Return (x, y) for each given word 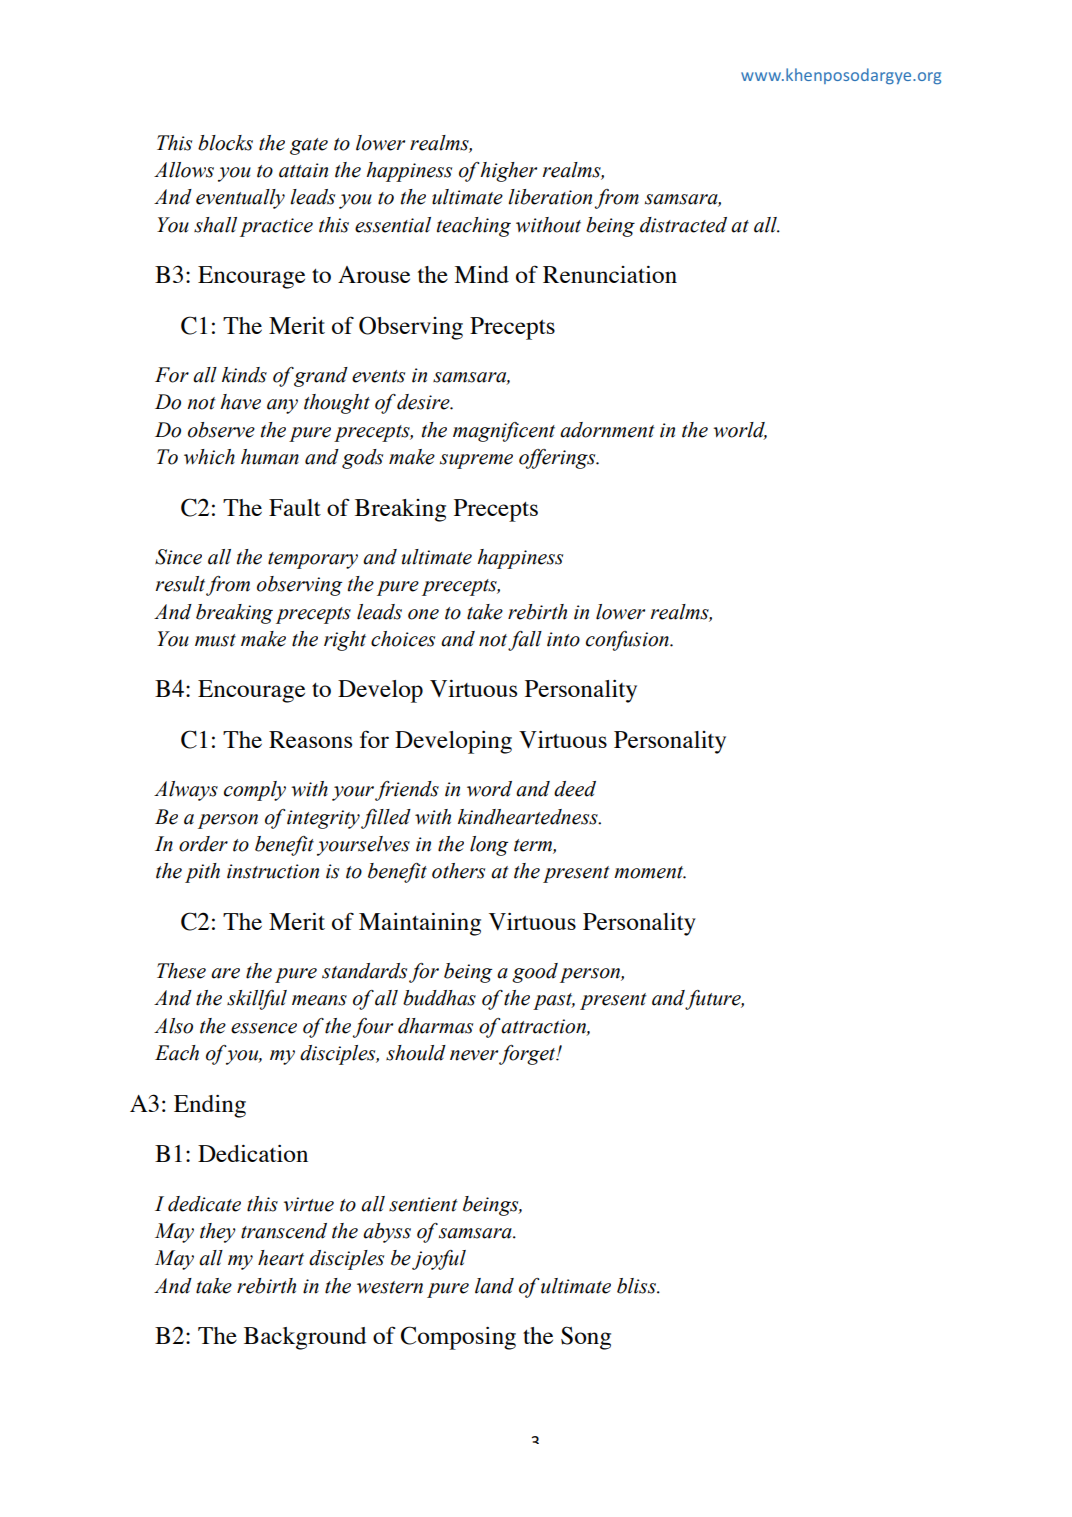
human (270, 457)
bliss (637, 1286)
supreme (476, 461)
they (218, 1233)
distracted (683, 225)
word (489, 789)
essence (264, 1028)
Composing (458, 1338)
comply (255, 791)
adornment (607, 430)
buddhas (439, 998)
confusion (628, 641)
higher (508, 172)
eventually (240, 199)
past (554, 1001)
